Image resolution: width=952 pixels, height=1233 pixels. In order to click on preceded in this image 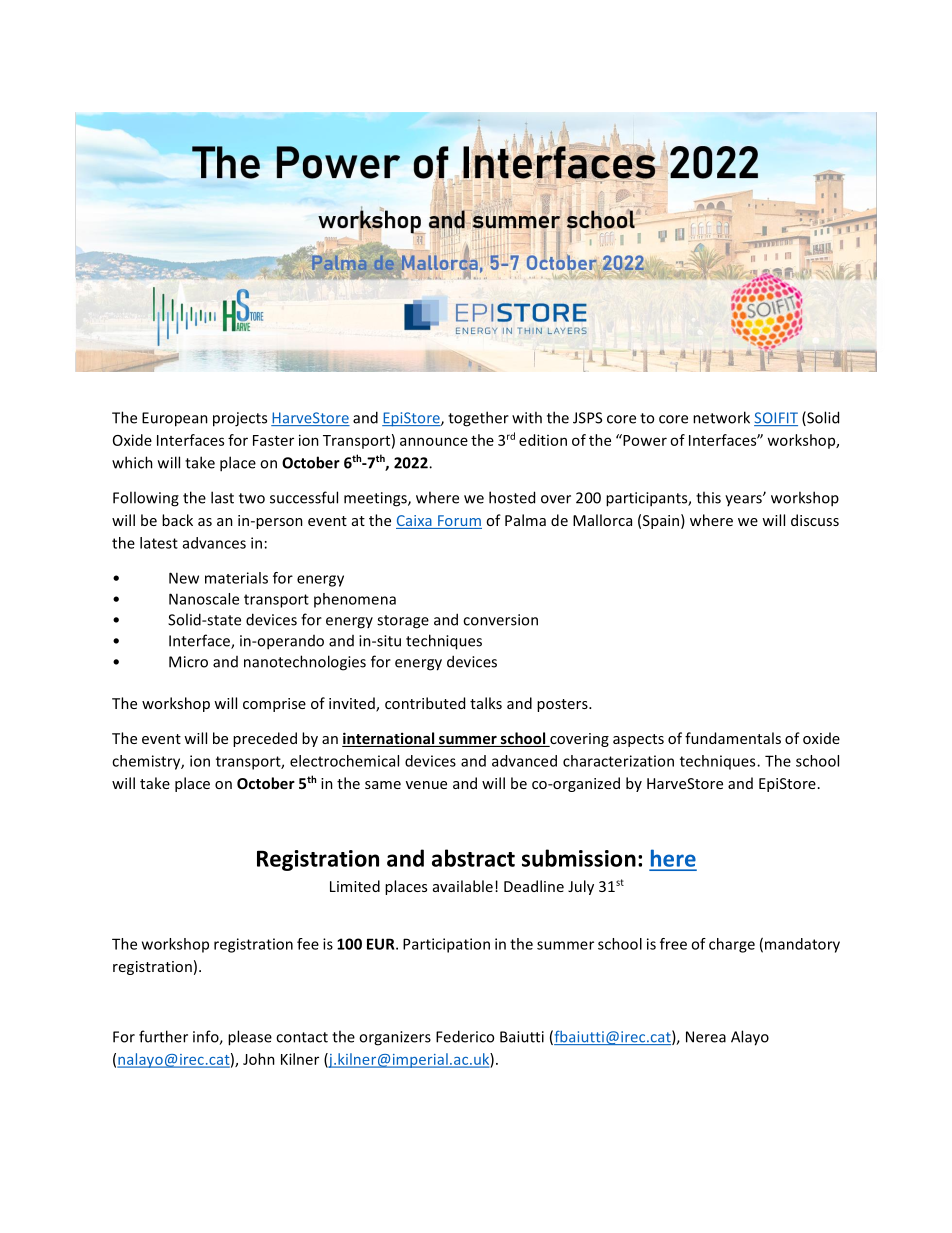, I will do `click(265, 739)`.
